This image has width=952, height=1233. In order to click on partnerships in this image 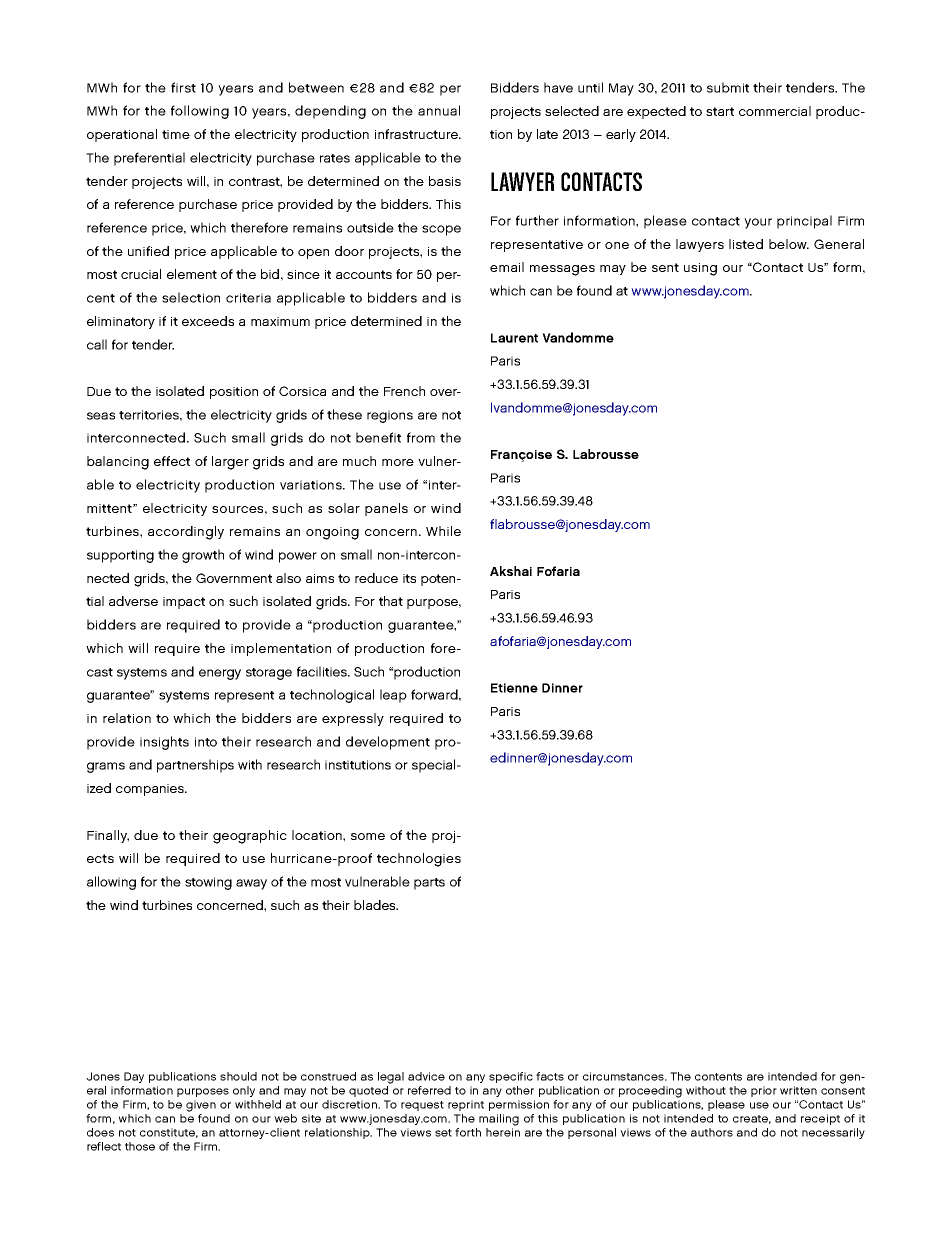, I will do `click(195, 766)`.
